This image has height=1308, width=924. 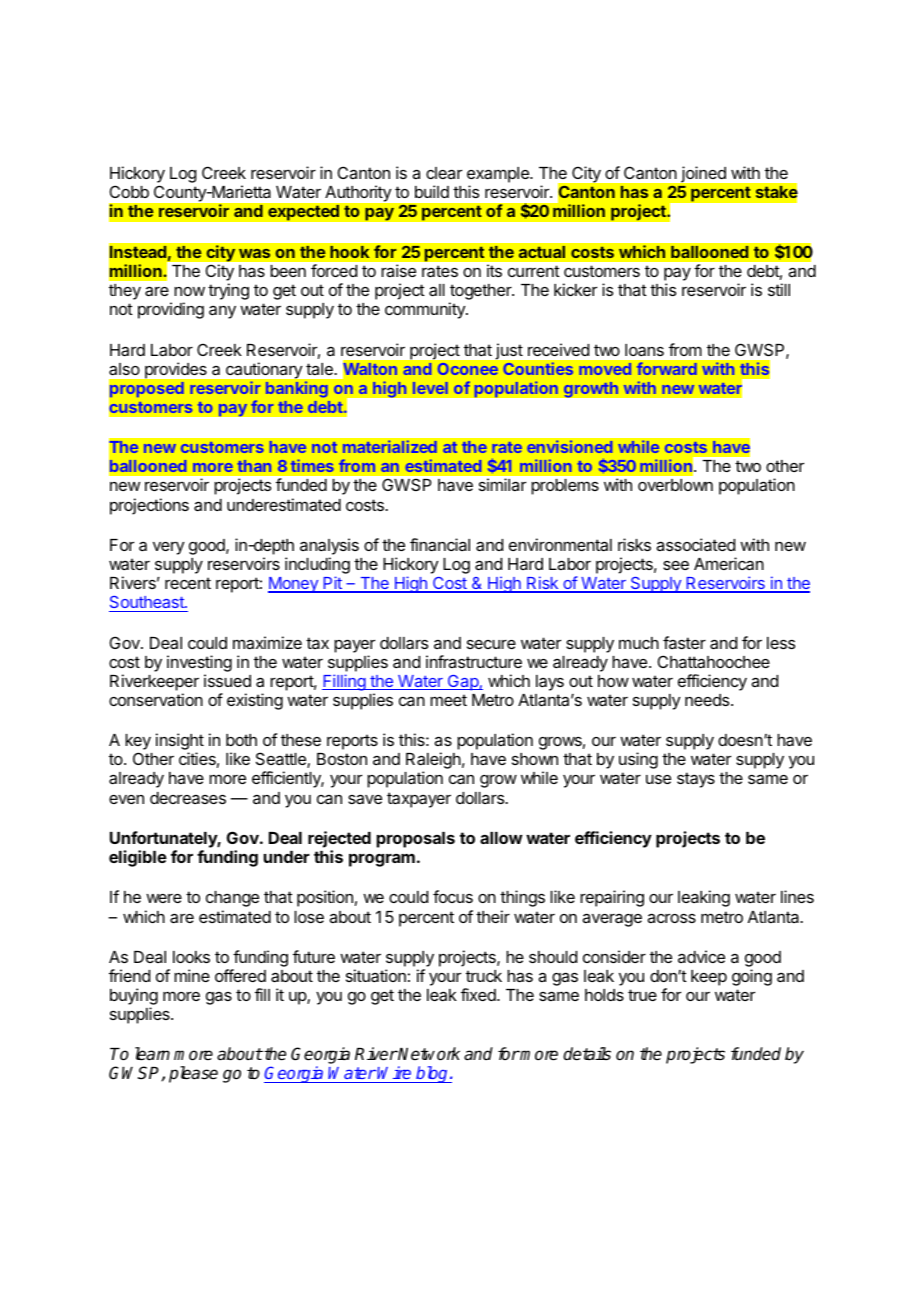 What do you see at coordinates (193, 1074) in the image?
I see `please` at bounding box center [193, 1074].
